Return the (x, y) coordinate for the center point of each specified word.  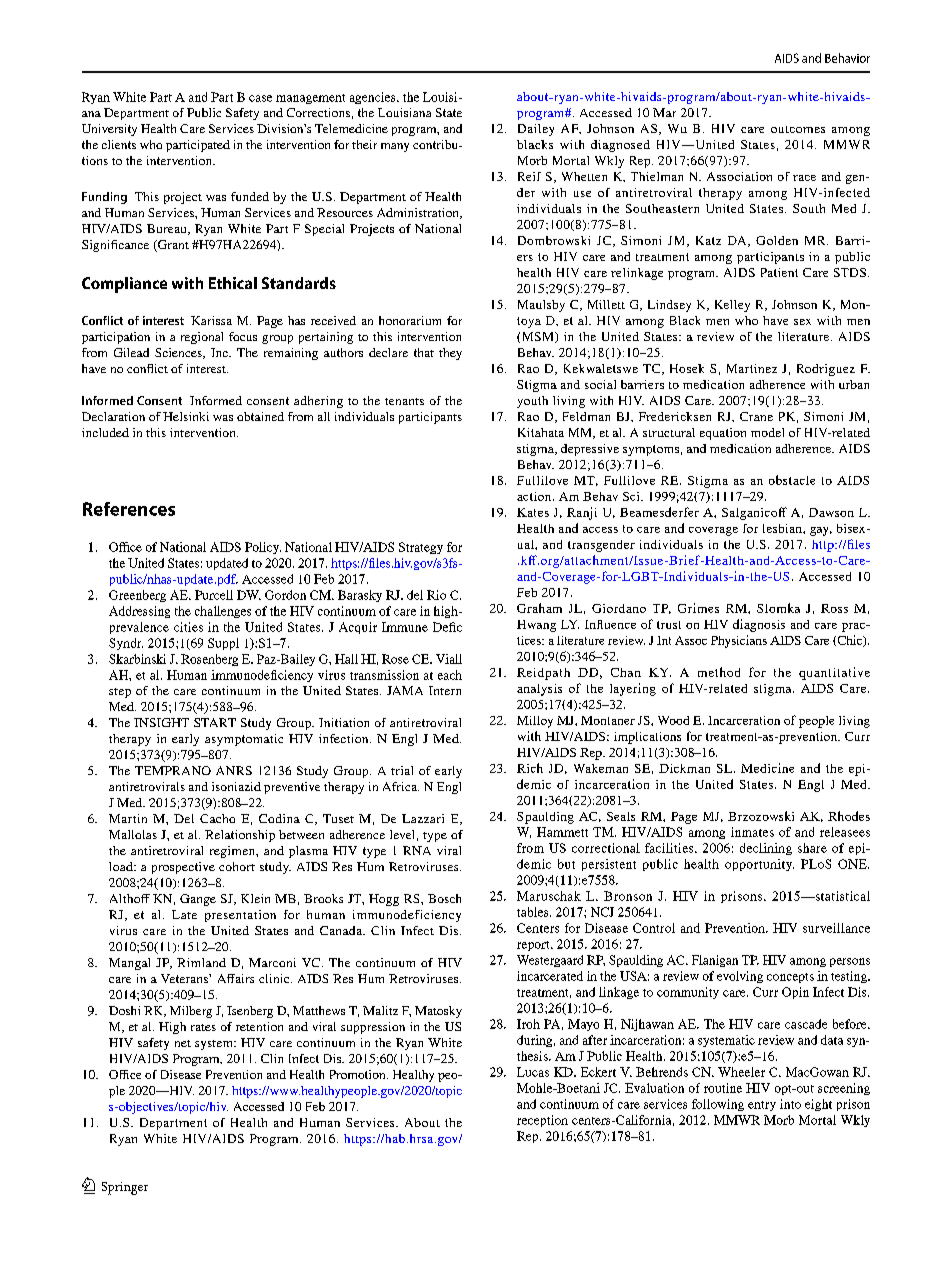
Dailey (536, 130)
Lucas (533, 1072)
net (183, 1043)
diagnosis (759, 625)
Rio (436, 595)
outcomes (798, 129)
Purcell (214, 595)
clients (119, 144)
